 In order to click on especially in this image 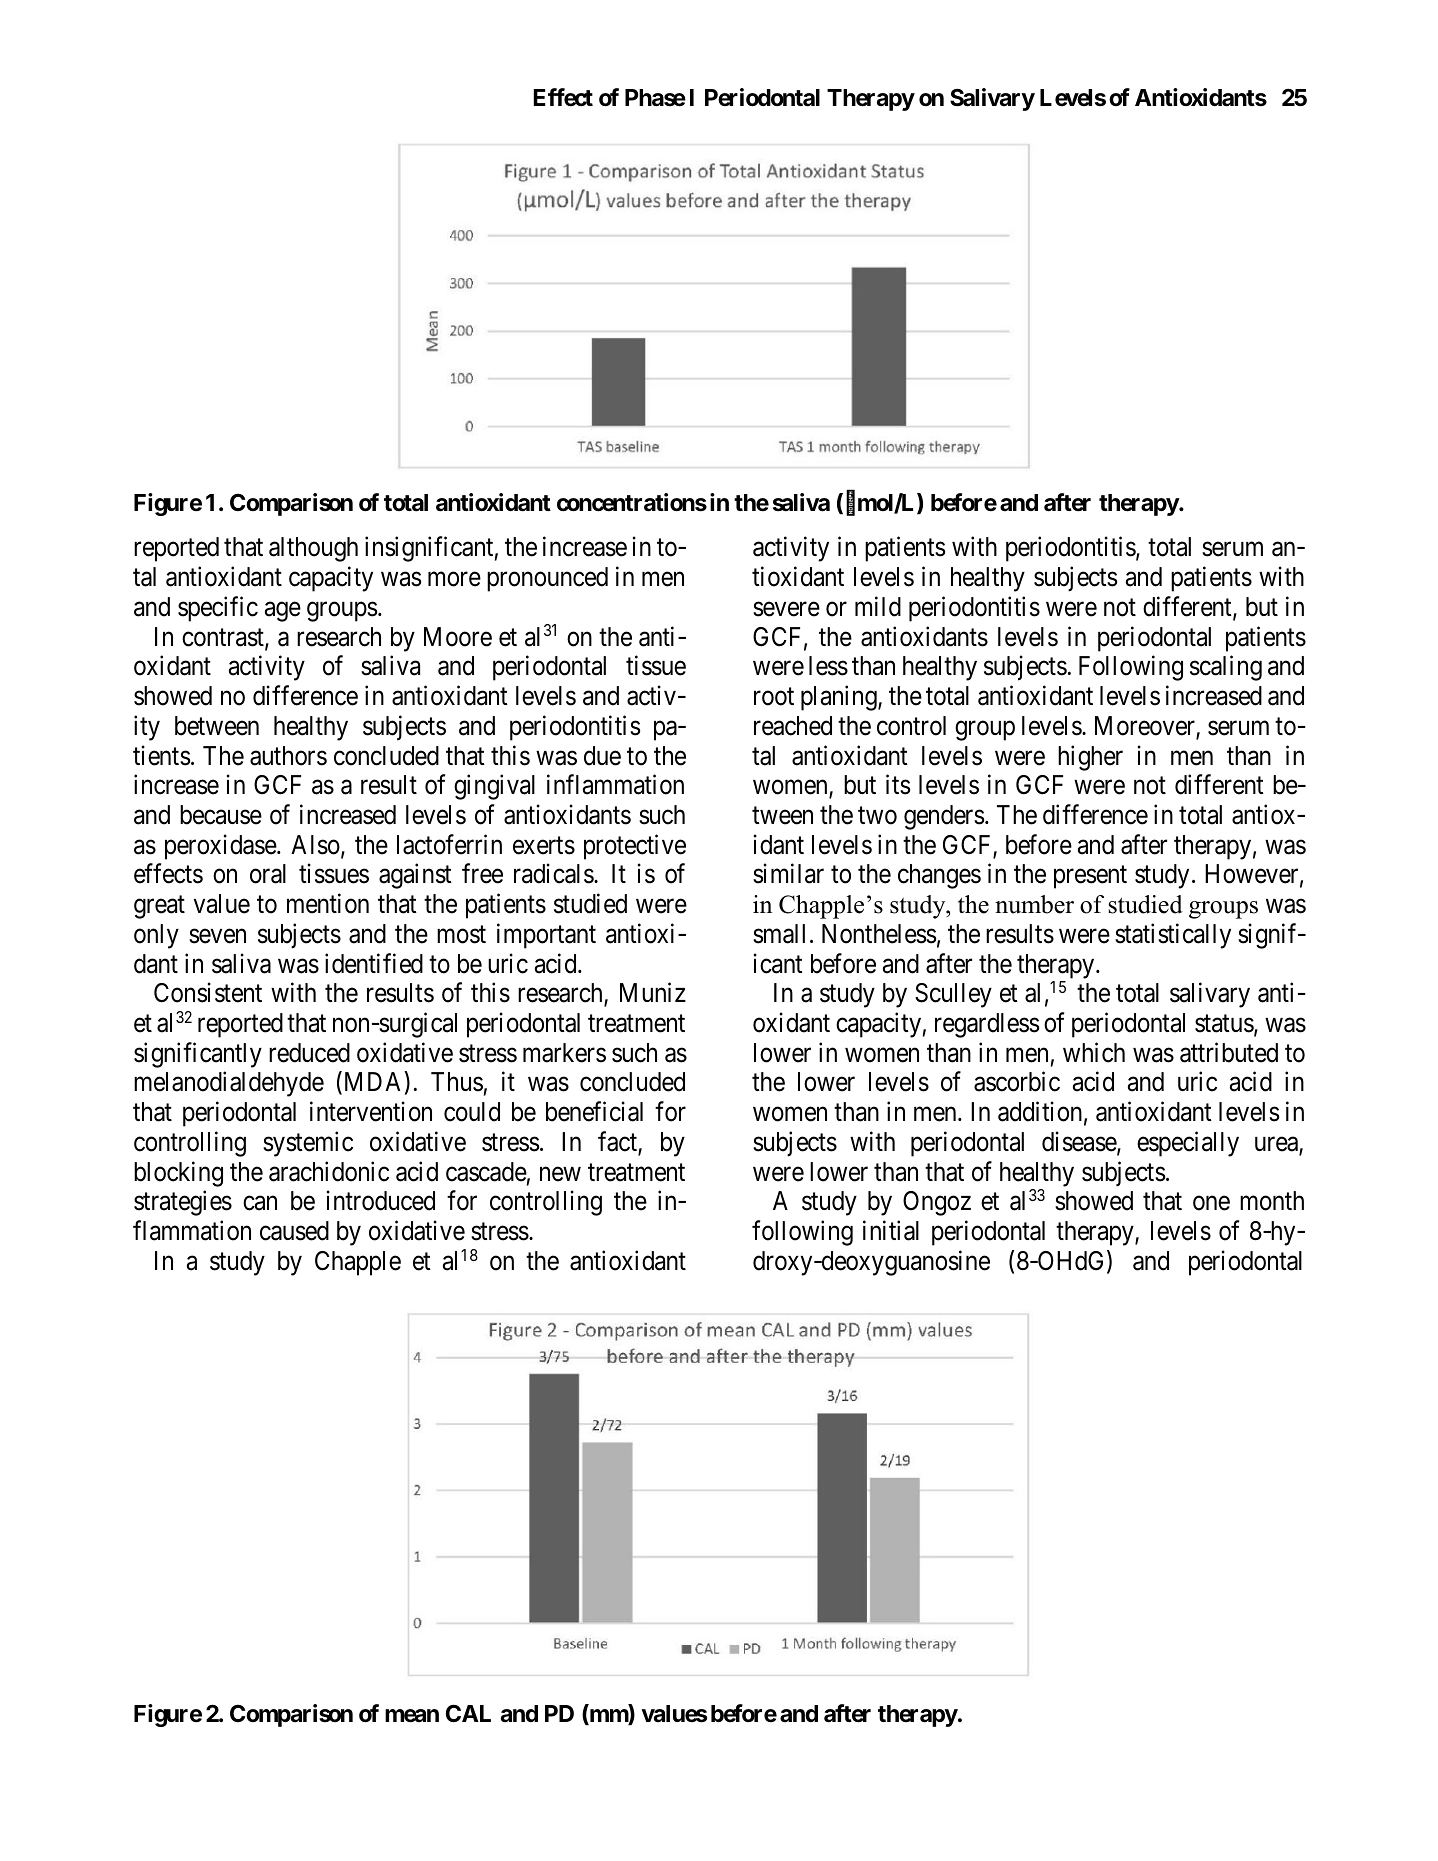, I will do `click(1188, 1144)`.
